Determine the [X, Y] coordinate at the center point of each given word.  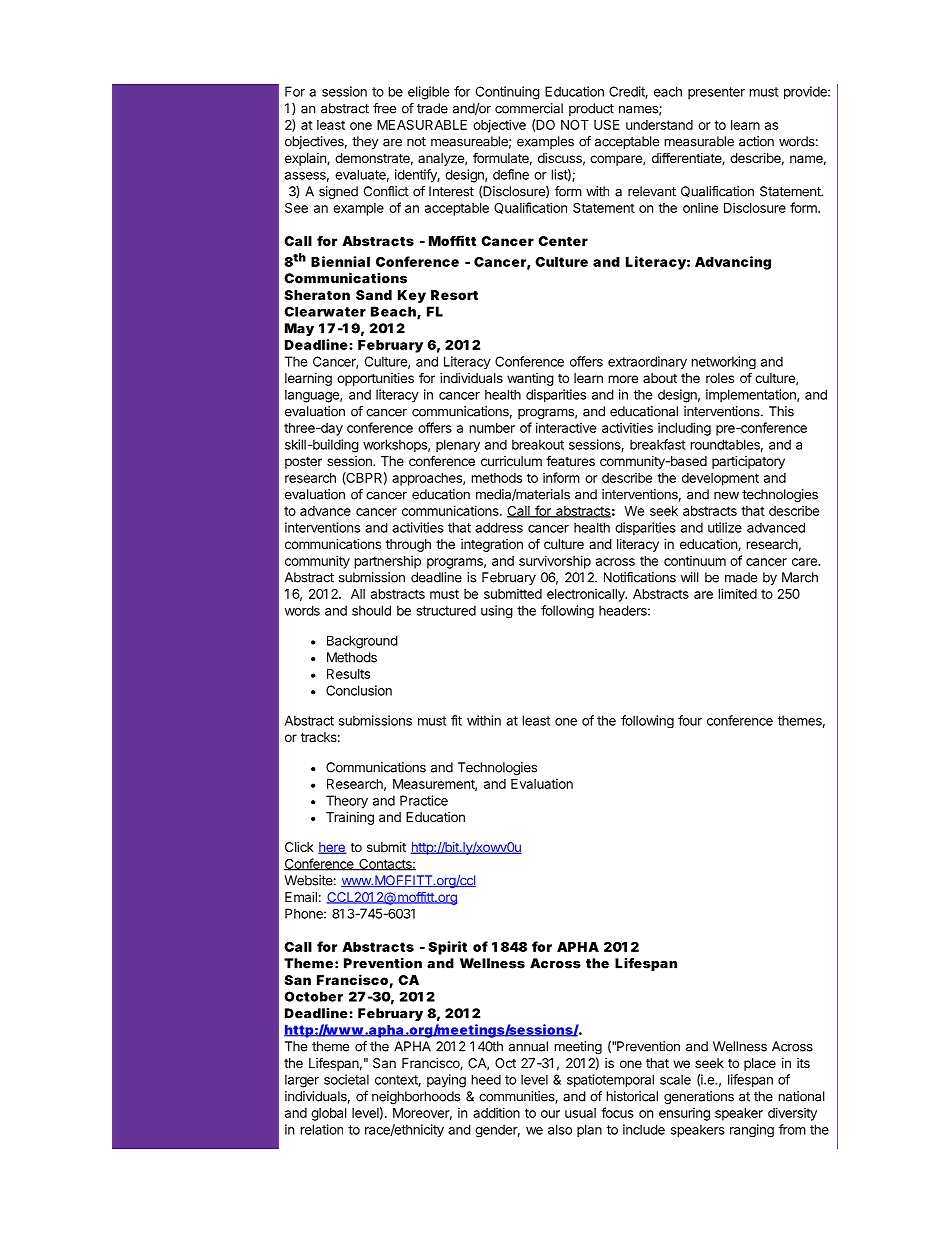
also [560, 1129]
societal [346, 1079]
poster [303, 463]
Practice [424, 800]
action [756, 141]
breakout [538, 444]
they [365, 142]
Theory [347, 802]
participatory [748, 462]
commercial [529, 108]
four [690, 720]
